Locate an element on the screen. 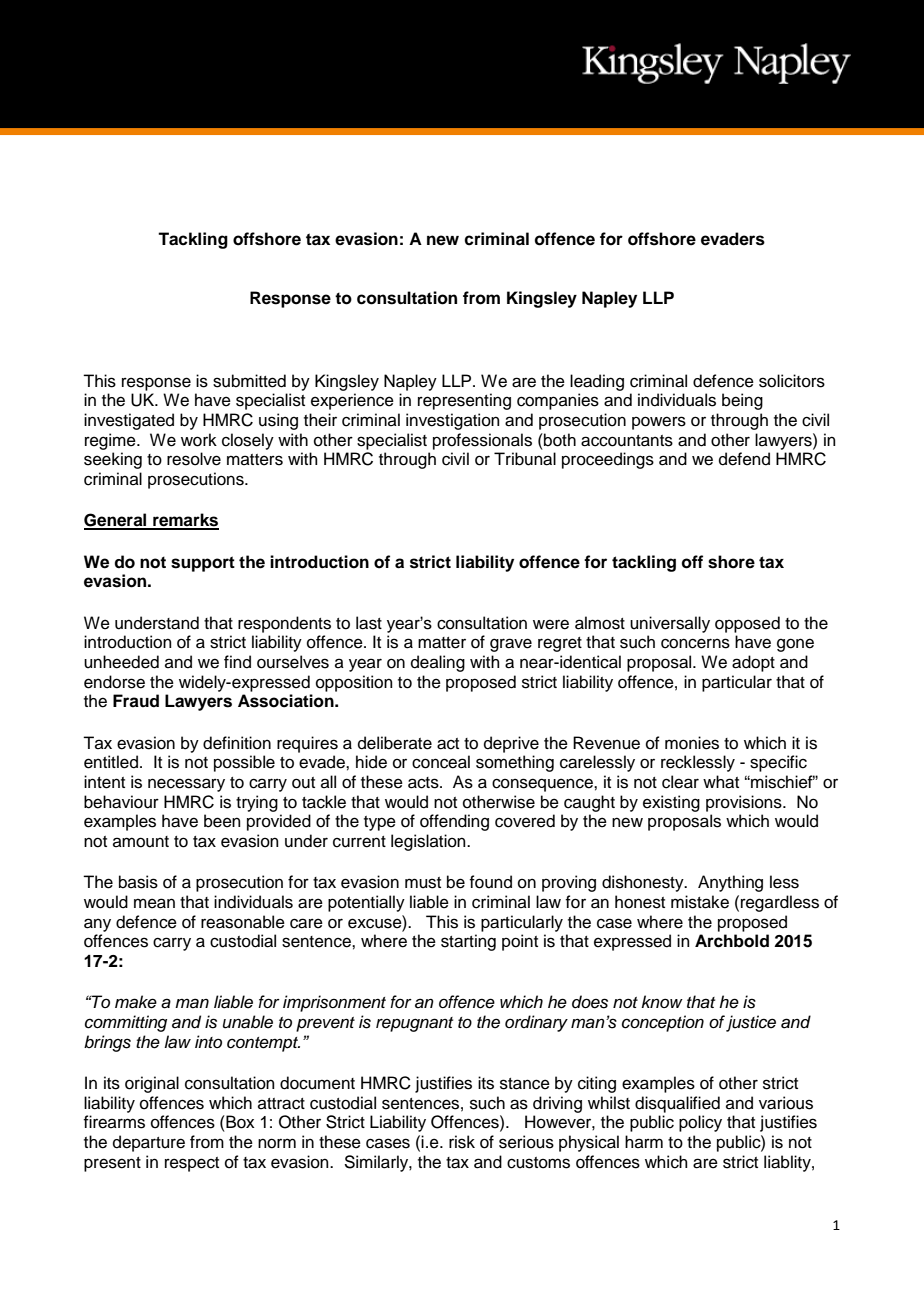 The height and width of the screenshot is (1308, 924). risk is located at coordinates (462, 1142).
